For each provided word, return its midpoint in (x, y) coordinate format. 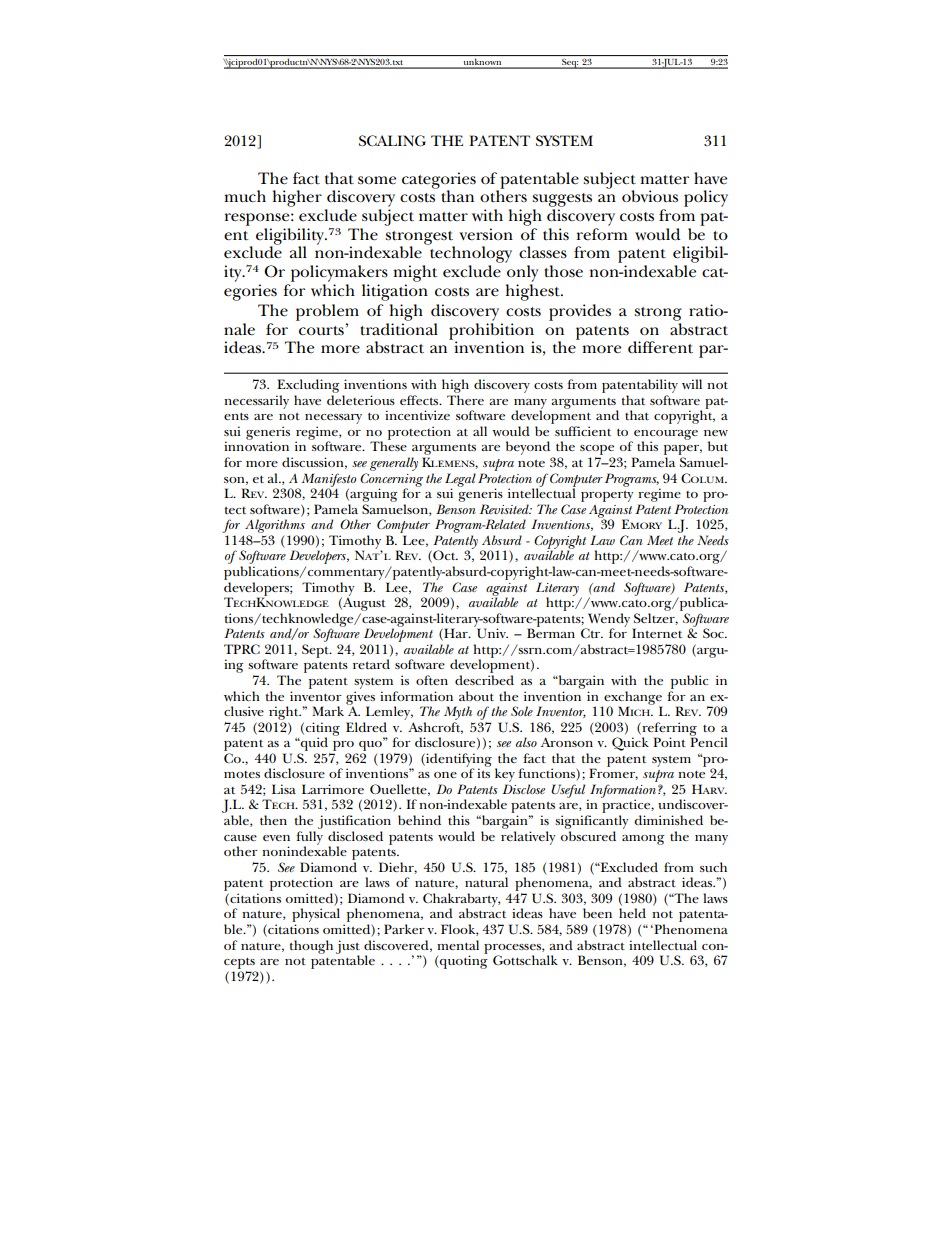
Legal (460, 481)
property (607, 496)
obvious (650, 196)
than (457, 196)
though (311, 947)
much (245, 196)
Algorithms (274, 527)
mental (458, 945)
